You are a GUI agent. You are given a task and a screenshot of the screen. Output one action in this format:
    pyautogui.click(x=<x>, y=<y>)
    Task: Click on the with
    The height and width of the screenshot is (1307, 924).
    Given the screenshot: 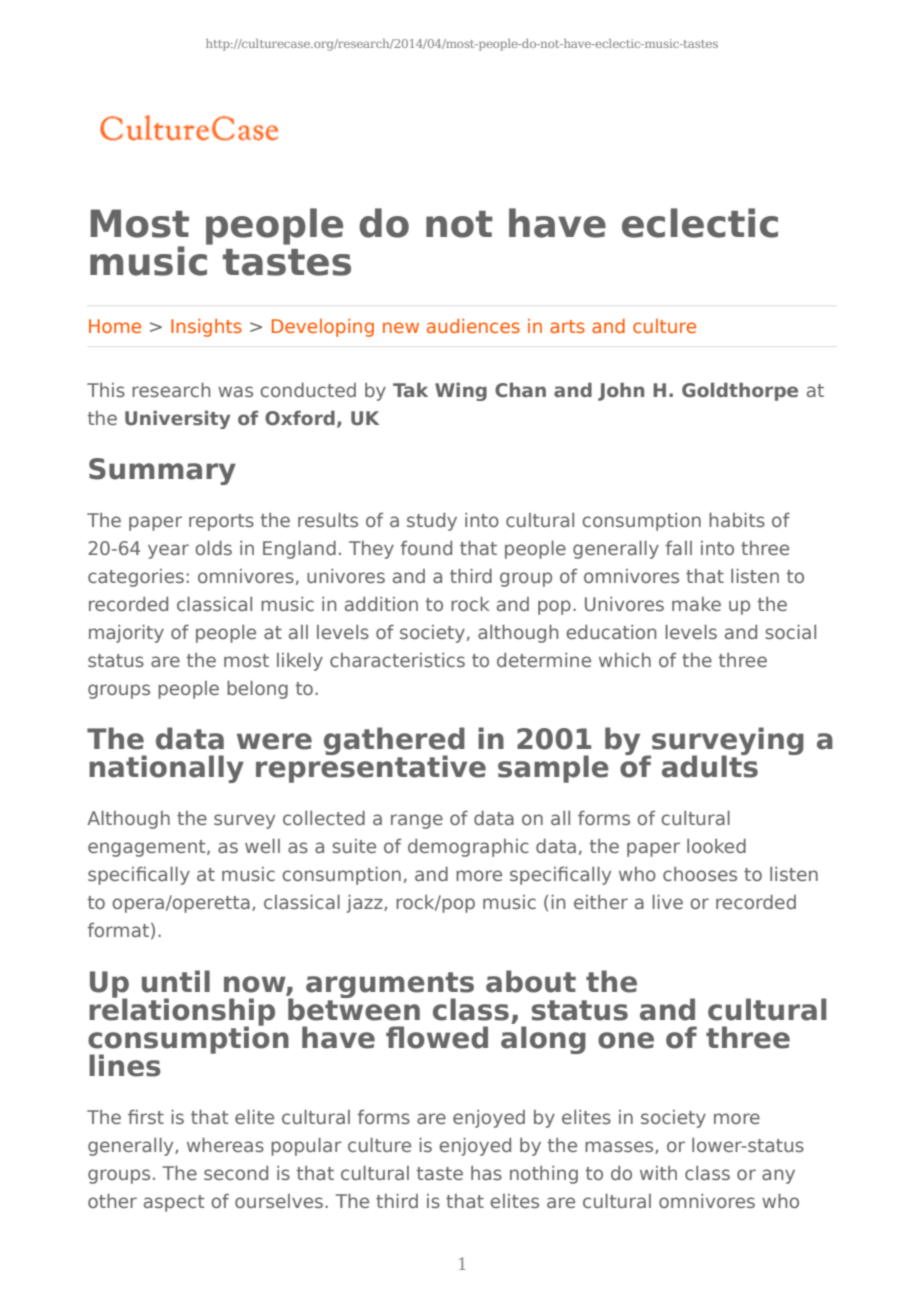 What is the action you would take?
    pyautogui.click(x=658, y=1173)
